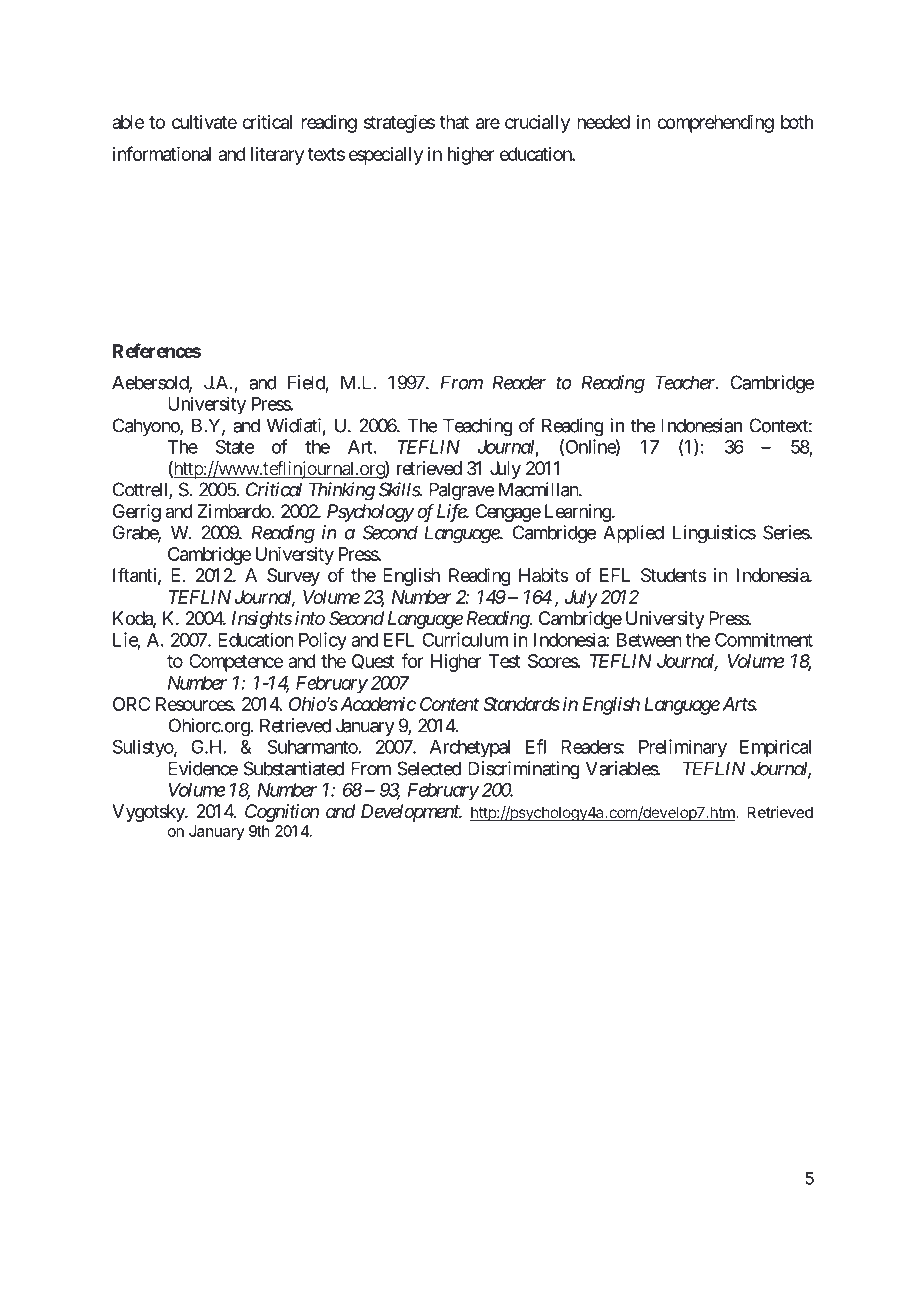  What do you see at coordinates (277, 156) in the page?
I see `literary` at bounding box center [277, 156].
